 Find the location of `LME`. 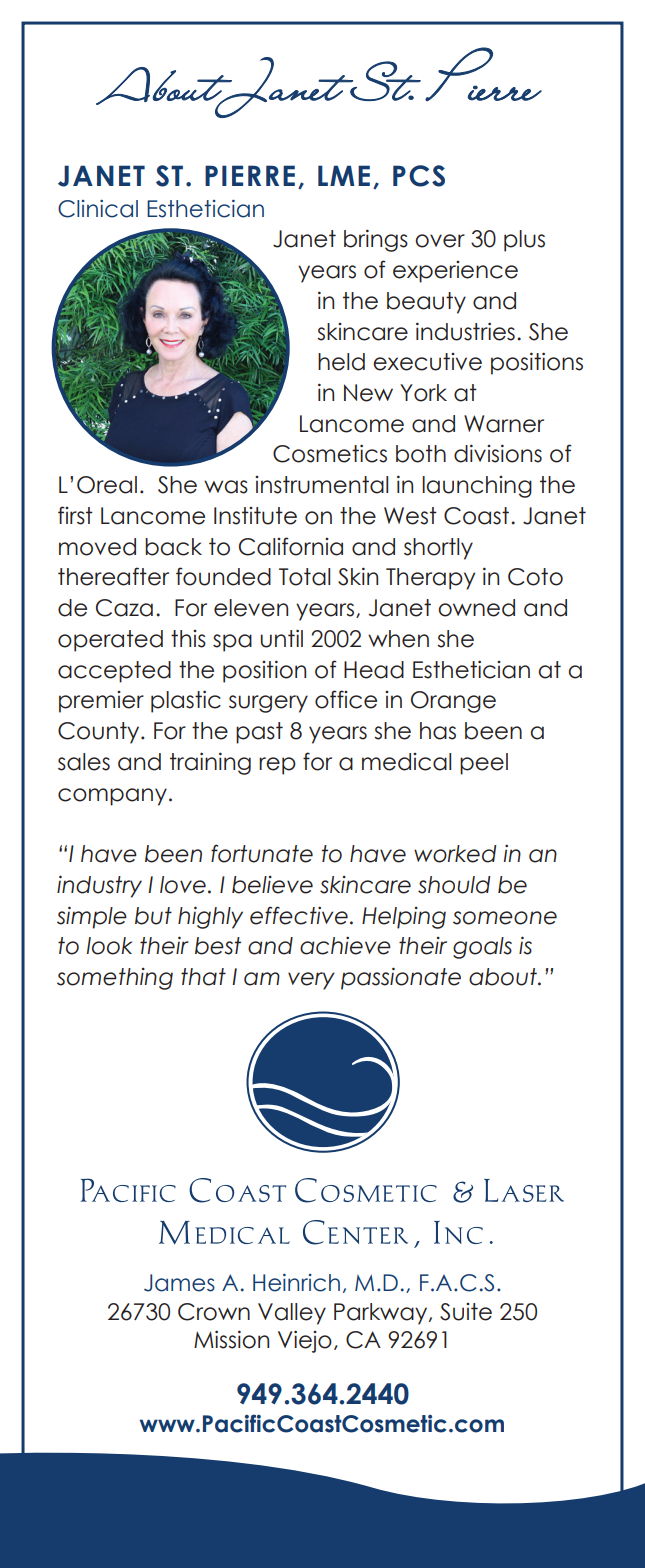

LME is located at coordinates (344, 175).
